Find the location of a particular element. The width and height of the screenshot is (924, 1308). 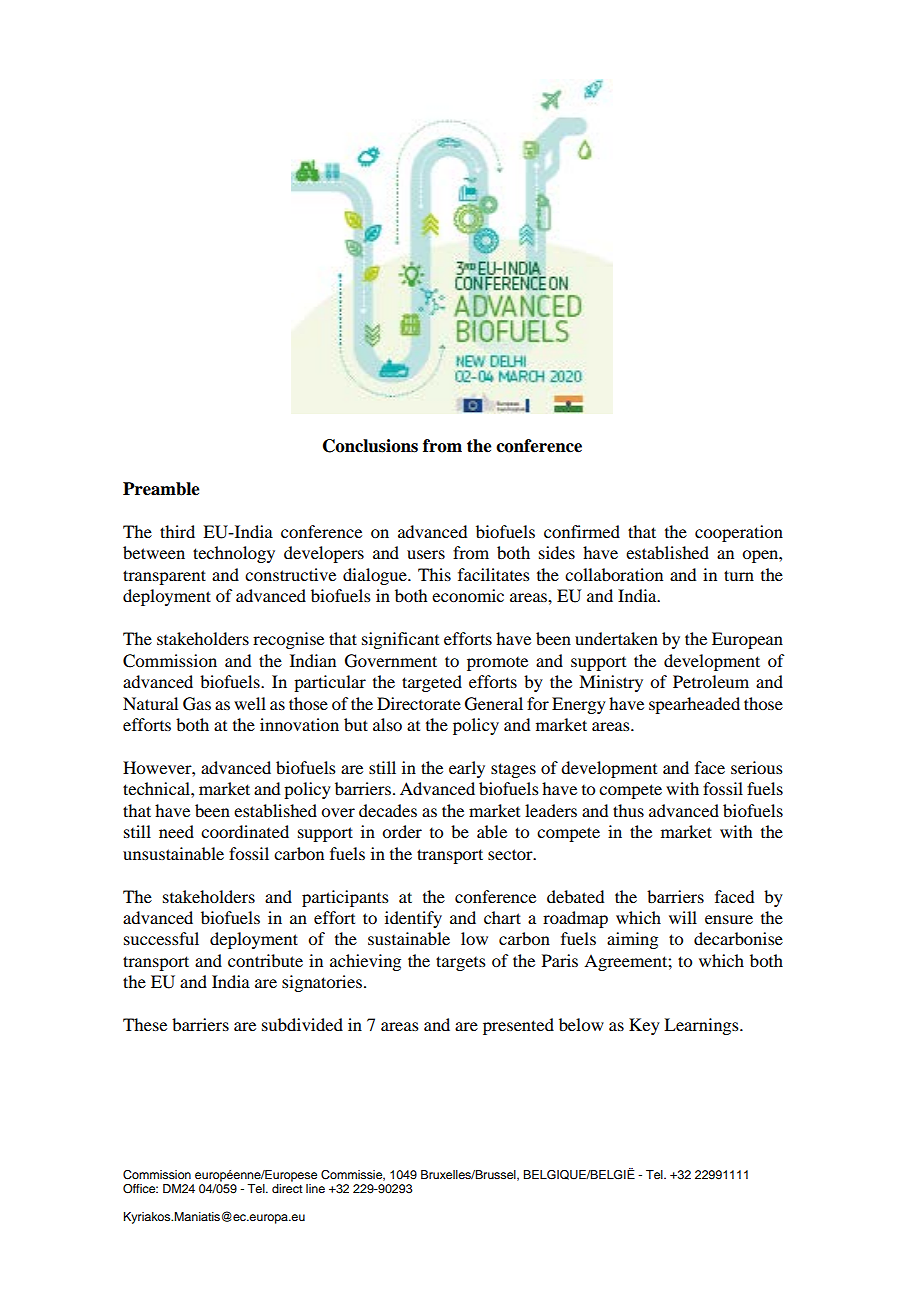

recognise is located at coordinates (288, 640).
